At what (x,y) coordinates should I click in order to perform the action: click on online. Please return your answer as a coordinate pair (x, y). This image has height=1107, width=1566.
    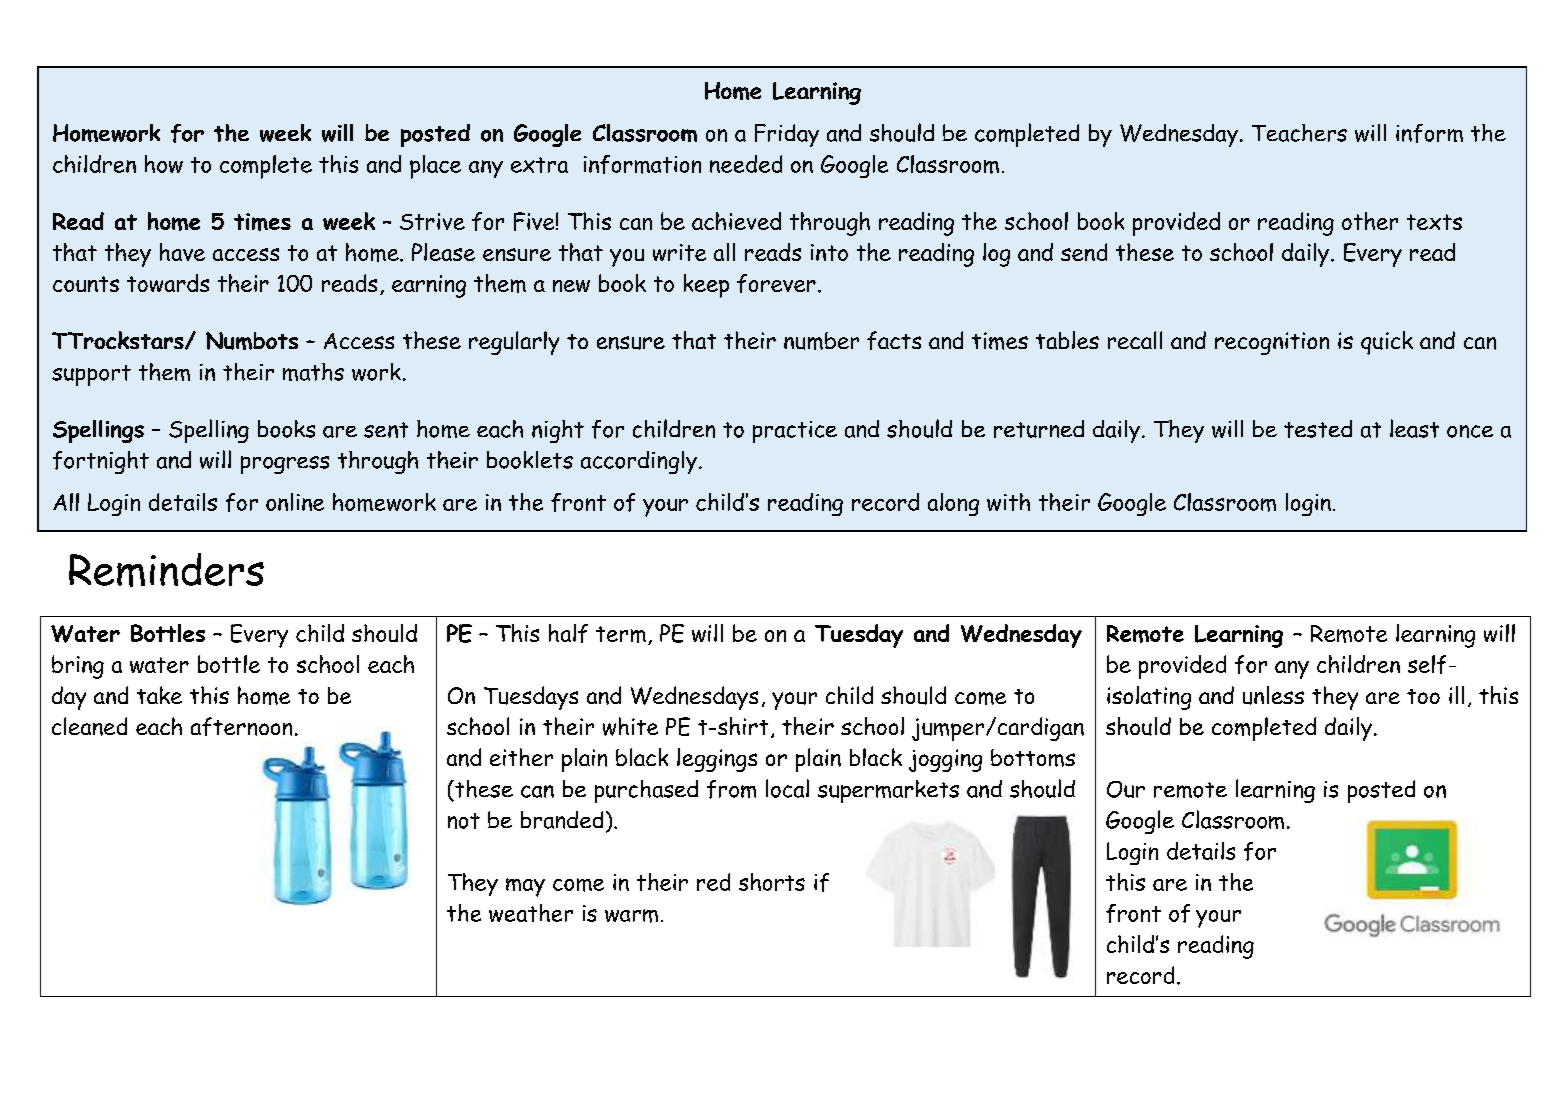
    Looking at the image, I should click on (295, 502).
